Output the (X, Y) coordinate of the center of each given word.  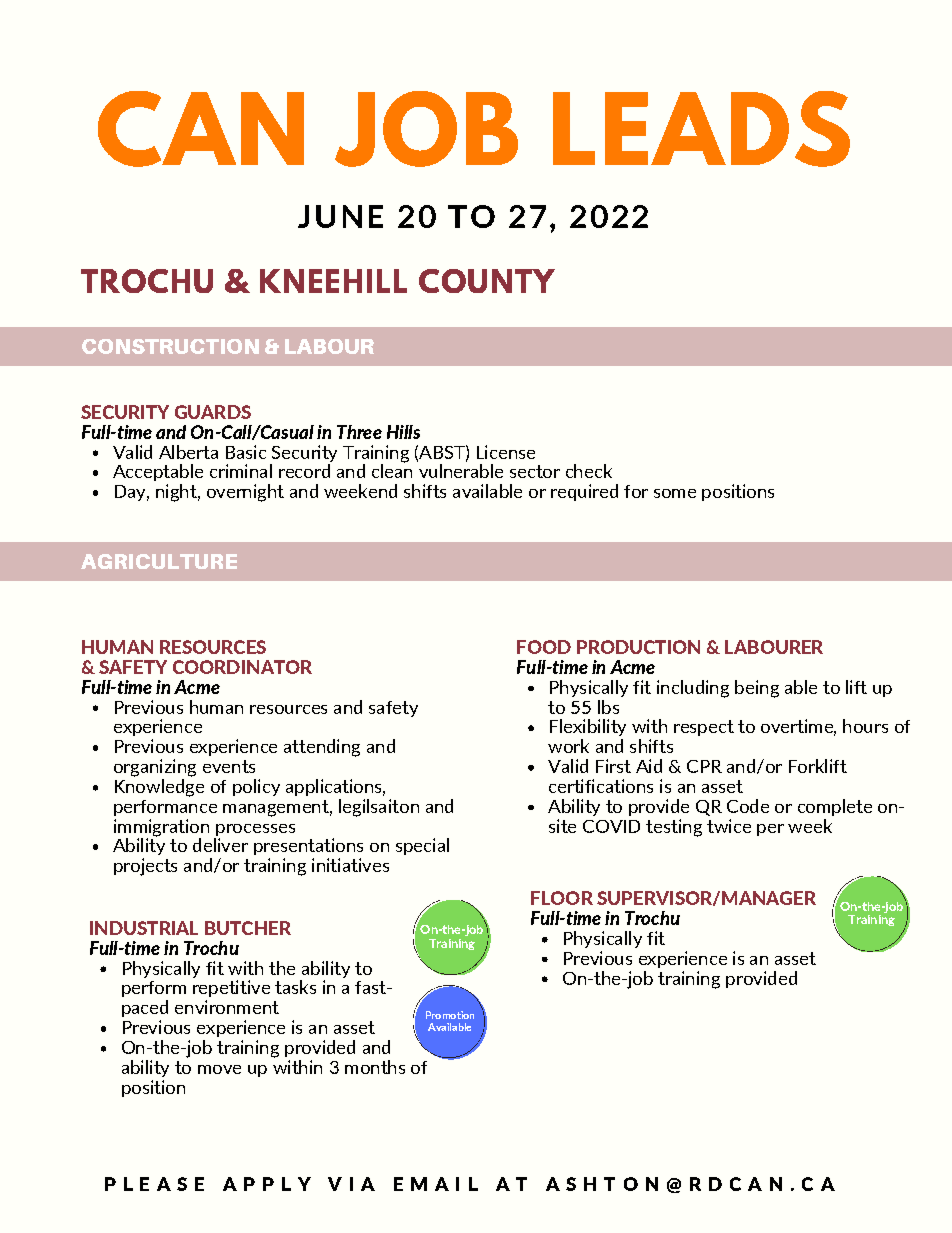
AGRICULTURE (159, 561)
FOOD (544, 647)
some (675, 493)
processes (255, 830)
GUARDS (213, 412)
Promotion (450, 1015)
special (422, 846)
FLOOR (562, 898)
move (219, 1069)
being (757, 689)
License (506, 452)
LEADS (701, 129)
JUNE (340, 216)
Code (748, 806)
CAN (201, 129)
